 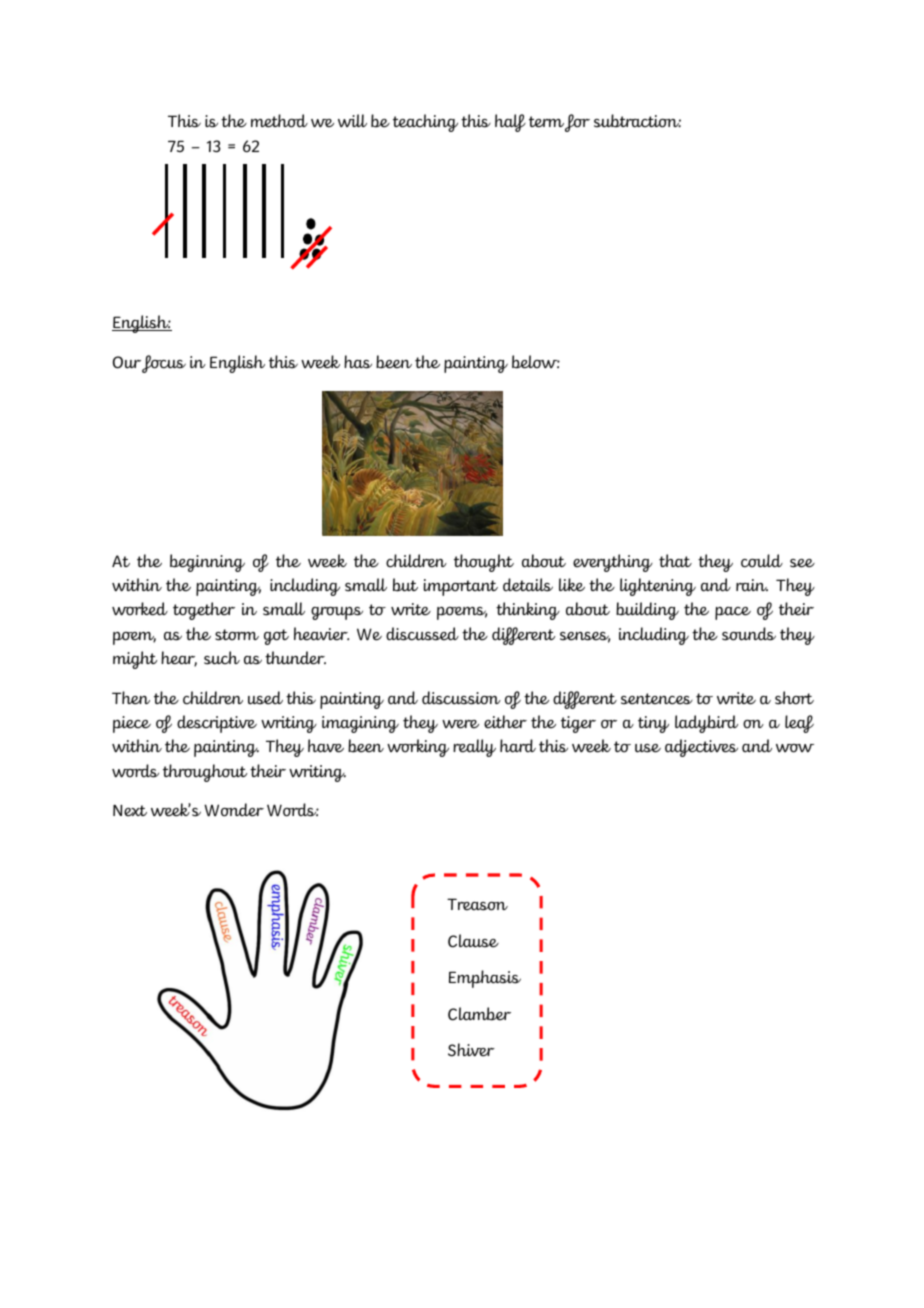 What do you see at coordinates (752, 585) in the page?
I see `rain` at bounding box center [752, 585].
